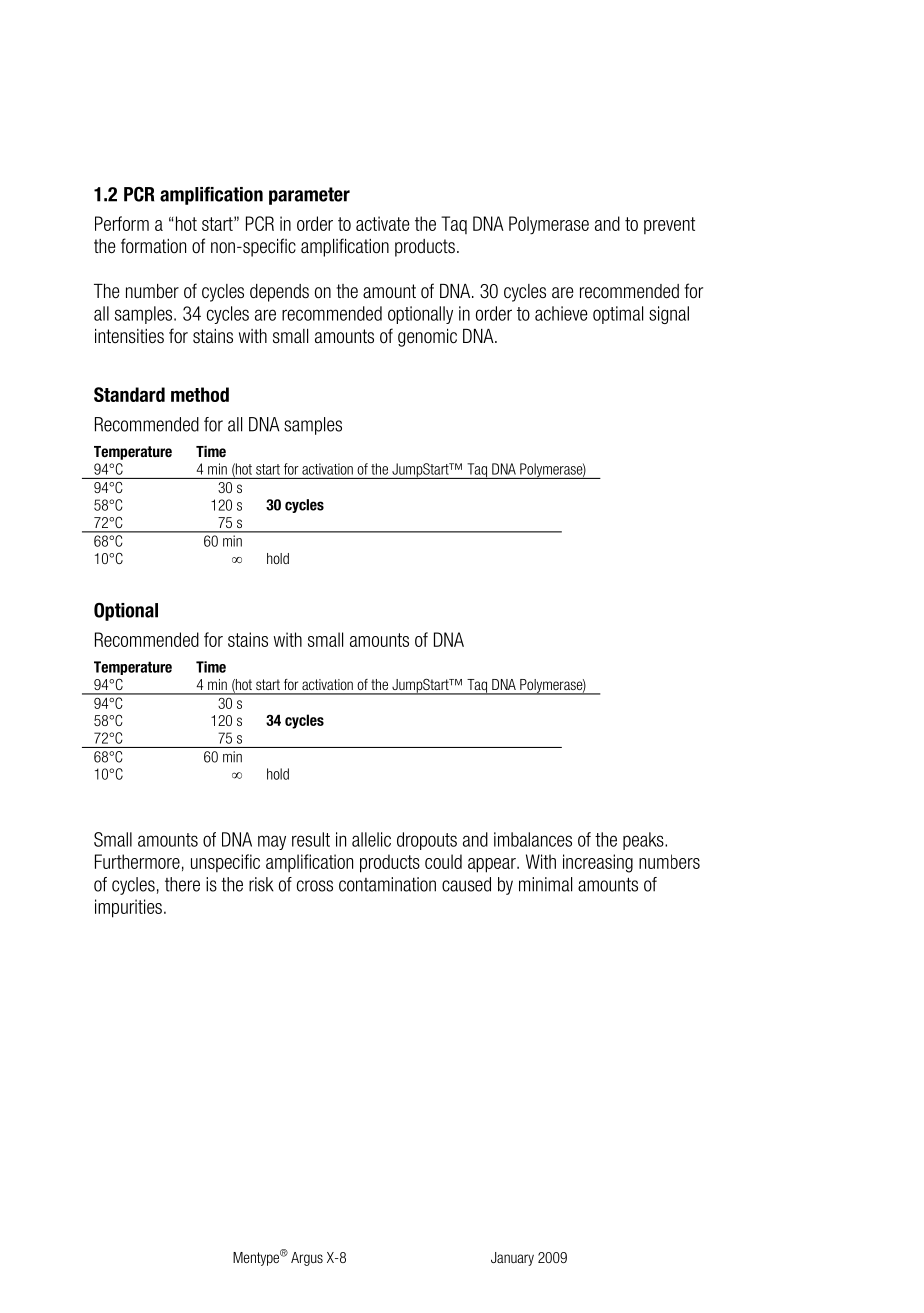  Describe the element at coordinates (371, 839) in the screenshot. I see `allelic` at that location.
